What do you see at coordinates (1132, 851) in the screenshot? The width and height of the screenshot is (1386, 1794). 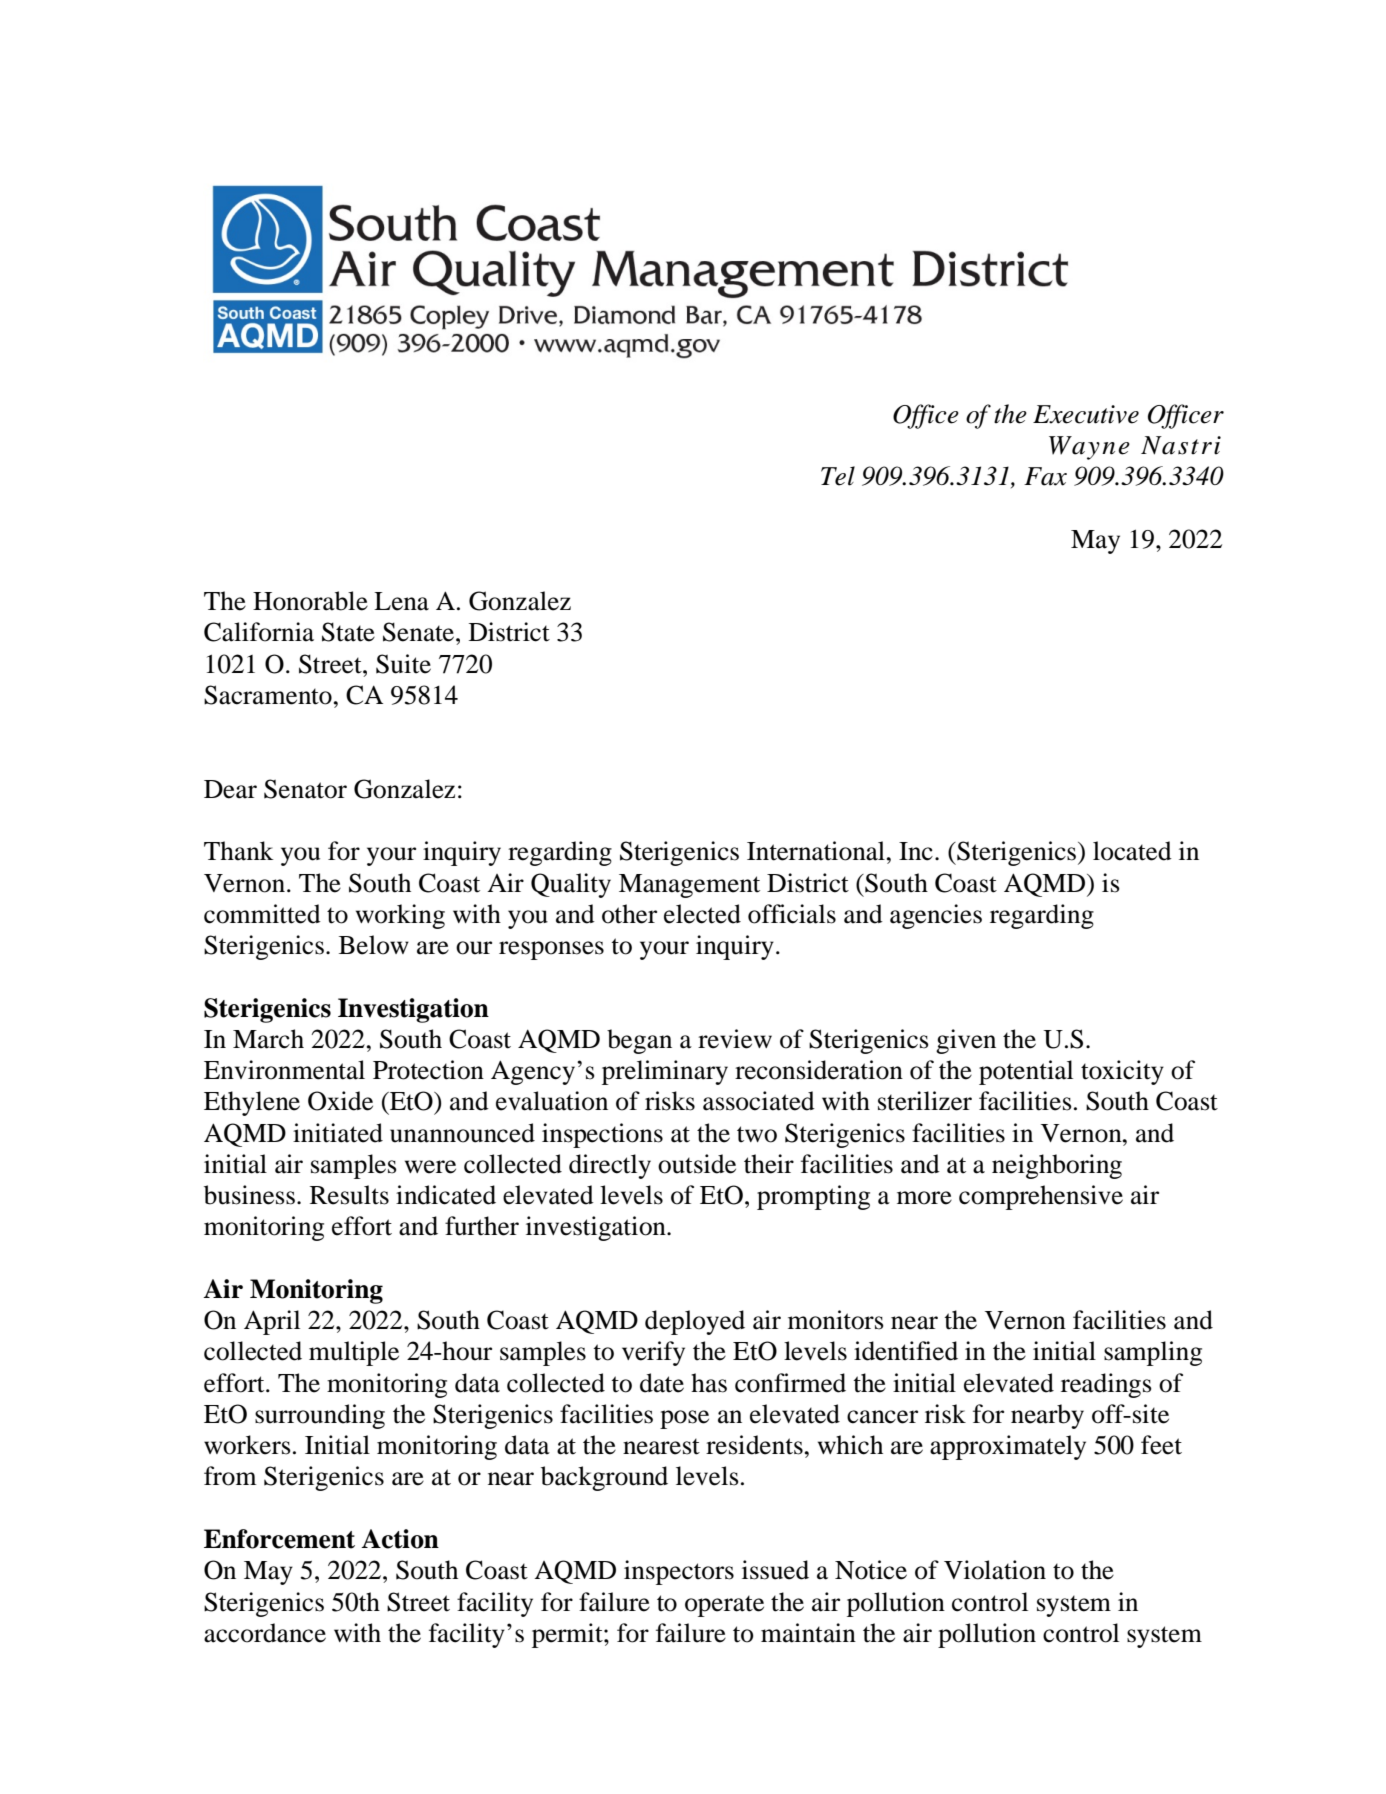 I see `located` at bounding box center [1132, 851].
